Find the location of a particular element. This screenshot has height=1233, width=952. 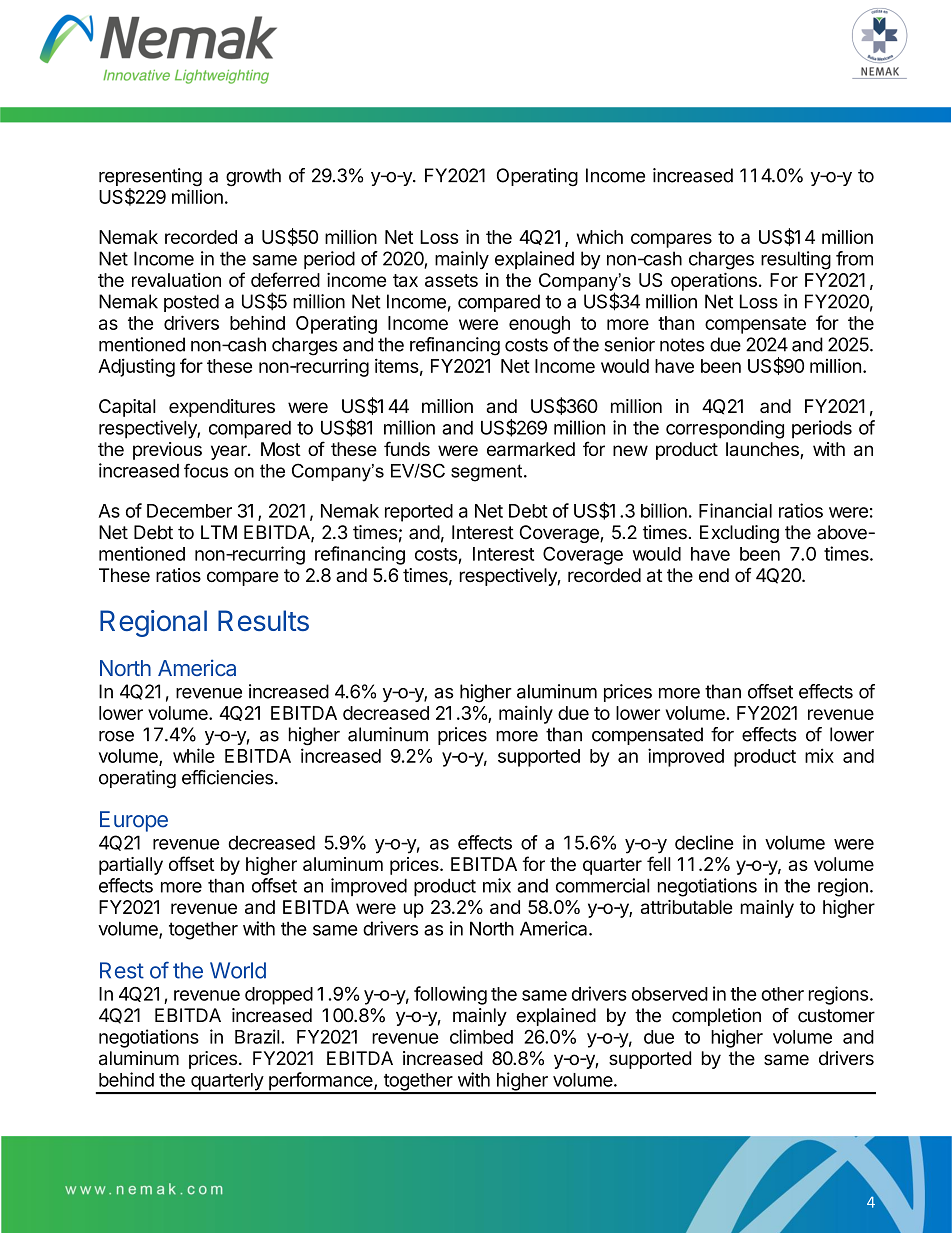

completion is located at coordinates (716, 1017).
